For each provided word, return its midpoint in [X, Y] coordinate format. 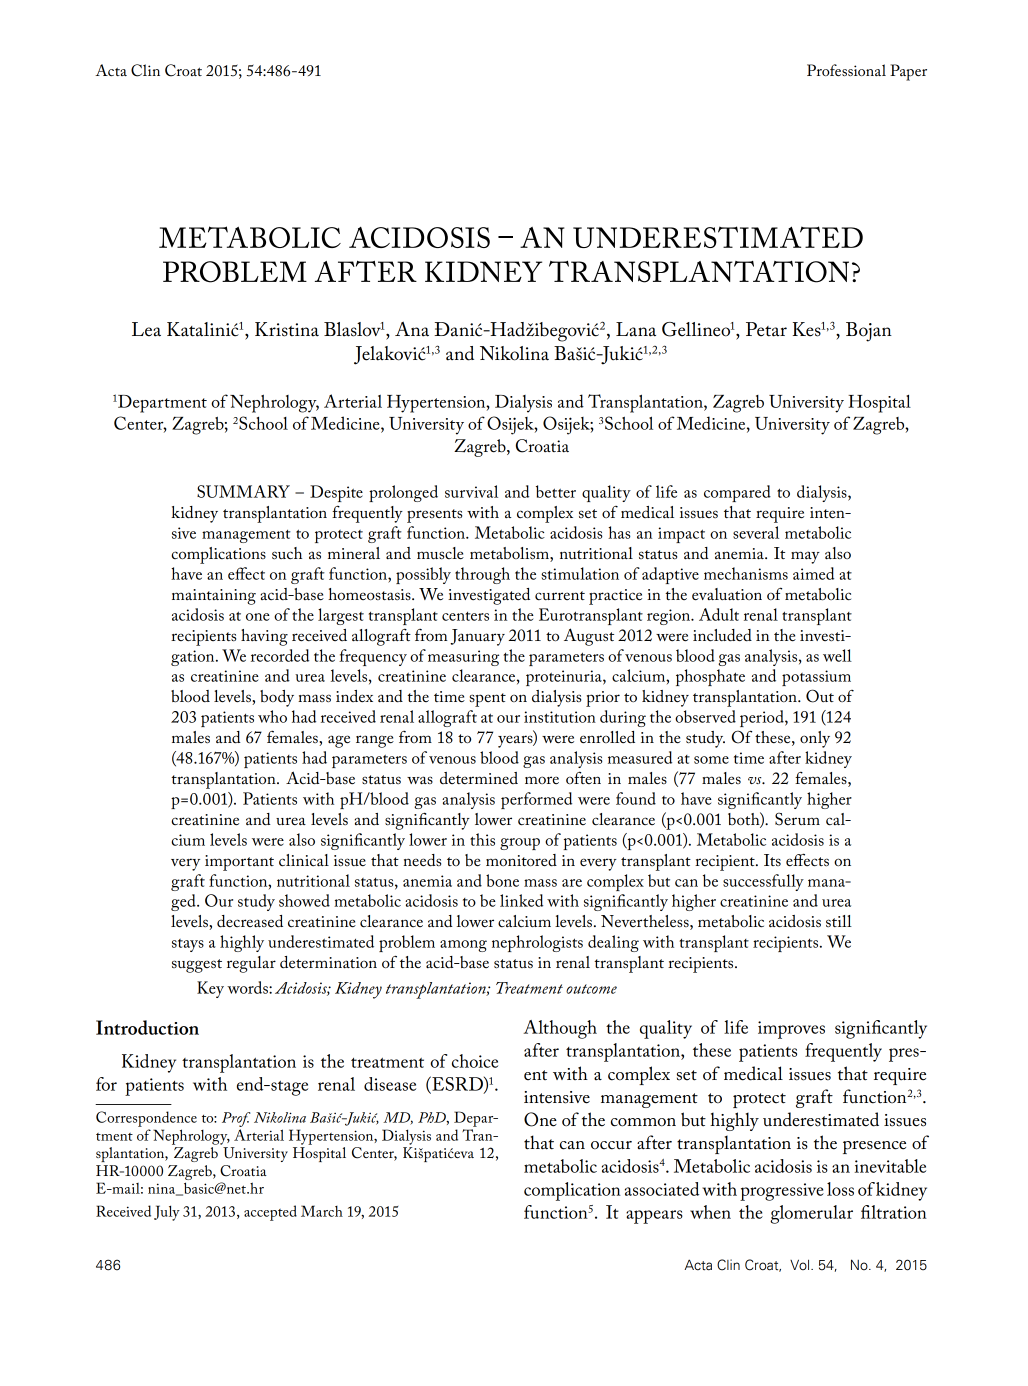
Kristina [287, 329]
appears [654, 1217]
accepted [270, 1213]
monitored [521, 860]
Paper [908, 72]
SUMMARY [243, 491]
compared [737, 493]
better [556, 491]
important [239, 863]
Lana [636, 329]
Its [772, 860]
